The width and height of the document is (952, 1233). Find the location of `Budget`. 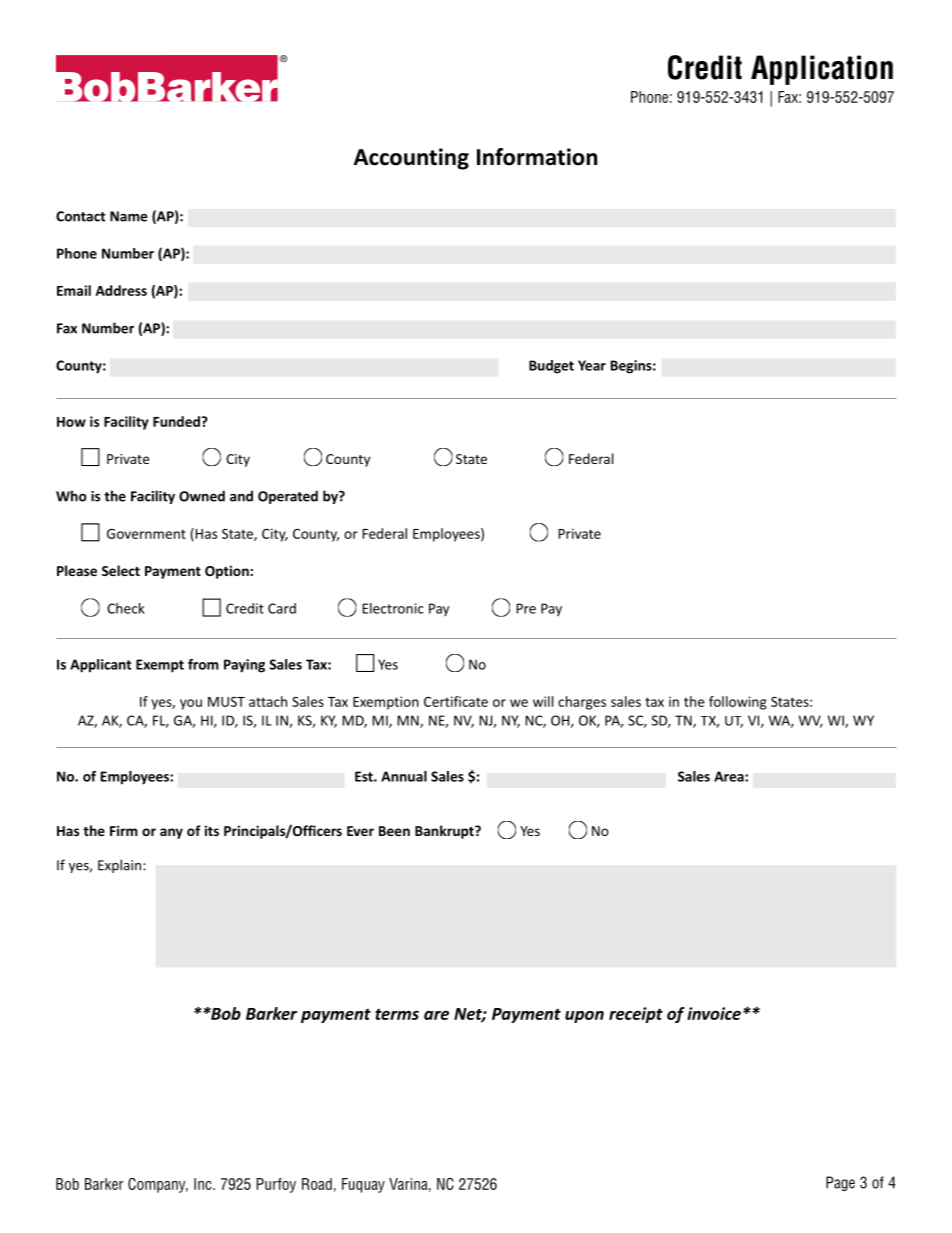

Budget is located at coordinates (551, 367).
